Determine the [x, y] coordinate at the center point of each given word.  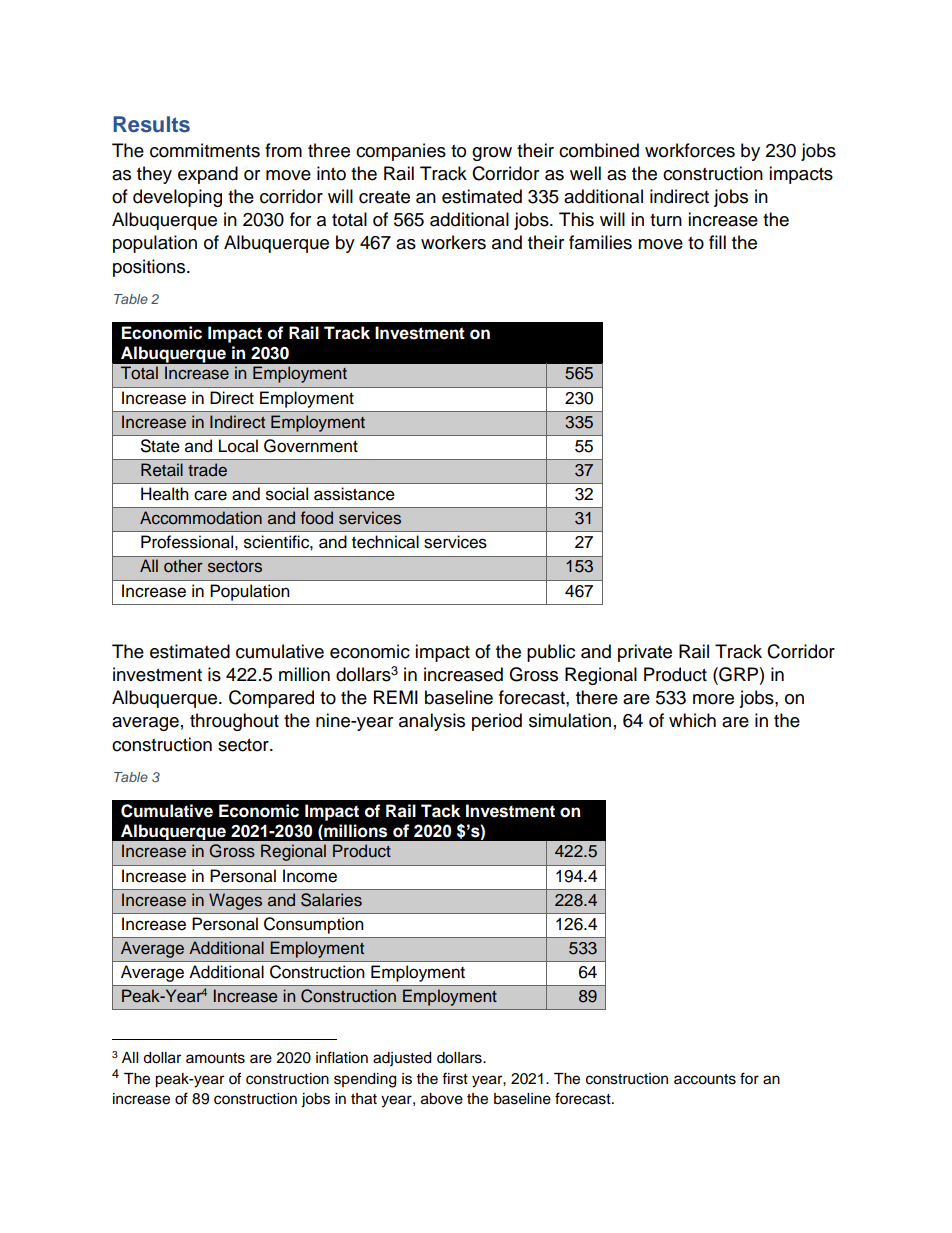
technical [385, 542]
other [183, 566]
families [600, 242]
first [455, 1078]
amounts [215, 1058]
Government [311, 446]
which [692, 720]
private [645, 653]
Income [310, 876]
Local [238, 446]
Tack [440, 811]
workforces [690, 150]
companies [401, 152]
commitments [205, 150]
